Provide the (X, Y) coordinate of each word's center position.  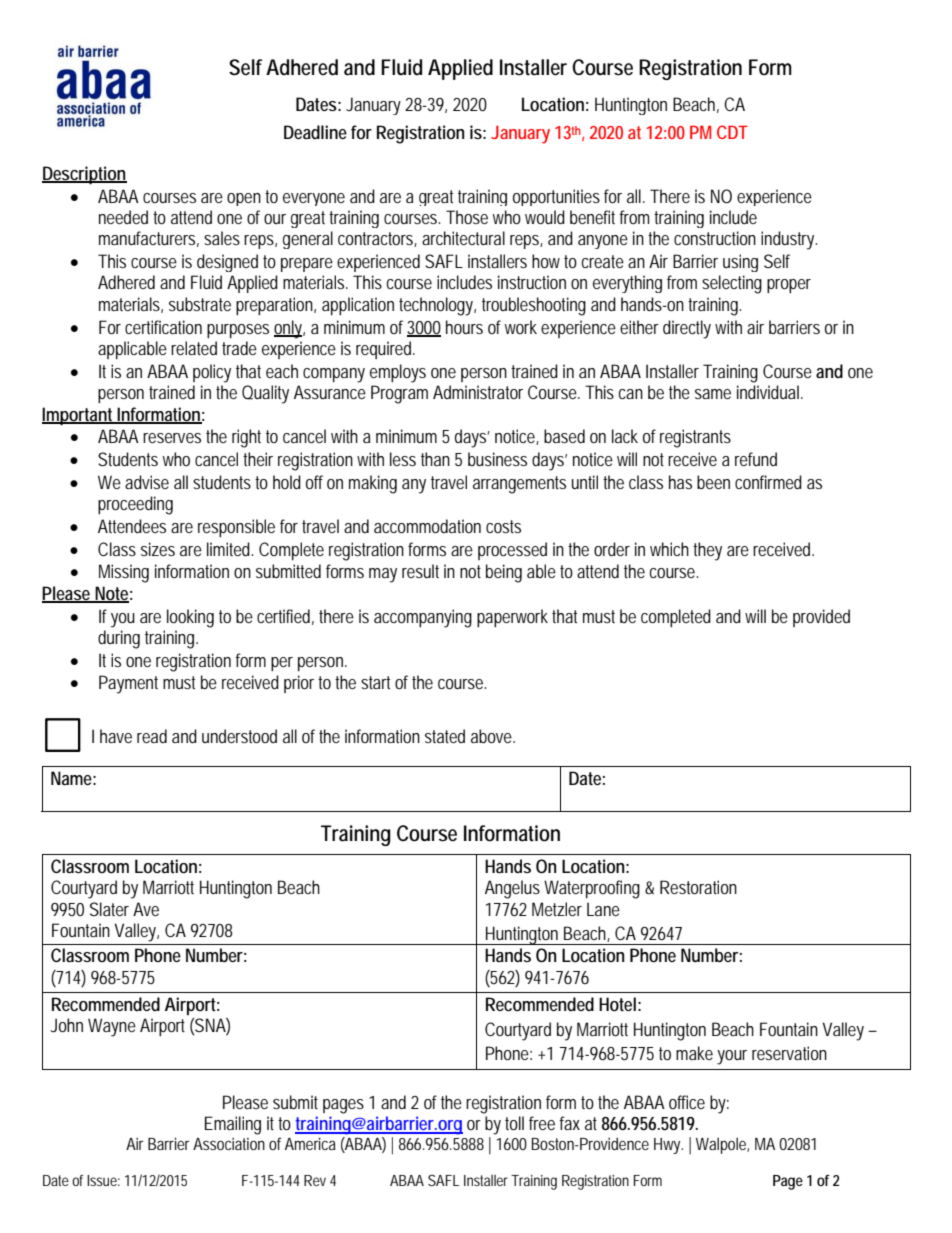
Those (467, 217)
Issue (102, 1180)
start (375, 682)
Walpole (722, 1145)
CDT (732, 132)
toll (514, 1123)
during (119, 639)
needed (123, 217)
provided (821, 618)
